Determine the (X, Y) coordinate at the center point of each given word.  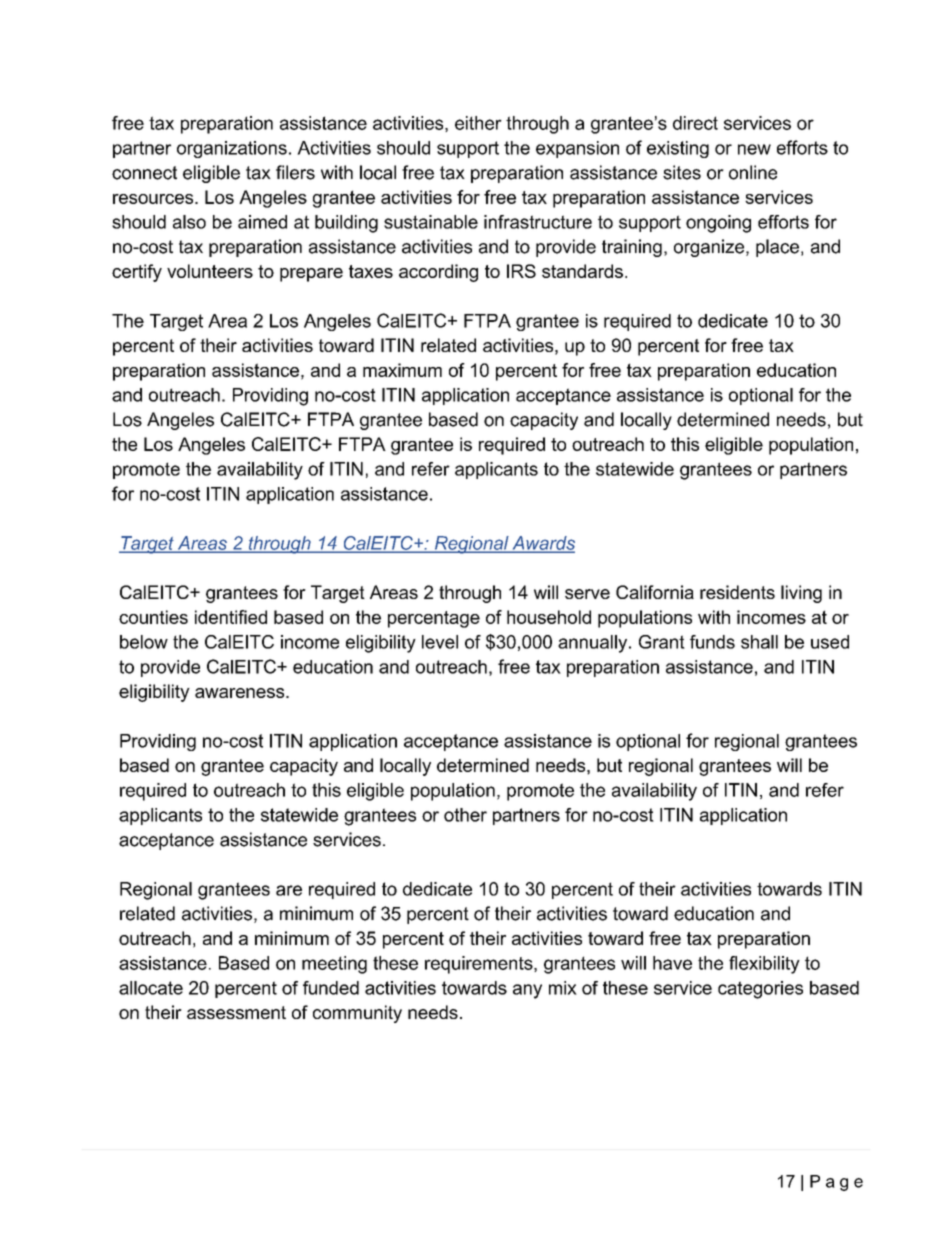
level (440, 642)
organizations (232, 149)
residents (737, 592)
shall (759, 642)
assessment (236, 1012)
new (754, 149)
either (478, 123)
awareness (241, 693)
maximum (402, 370)
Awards (542, 544)
